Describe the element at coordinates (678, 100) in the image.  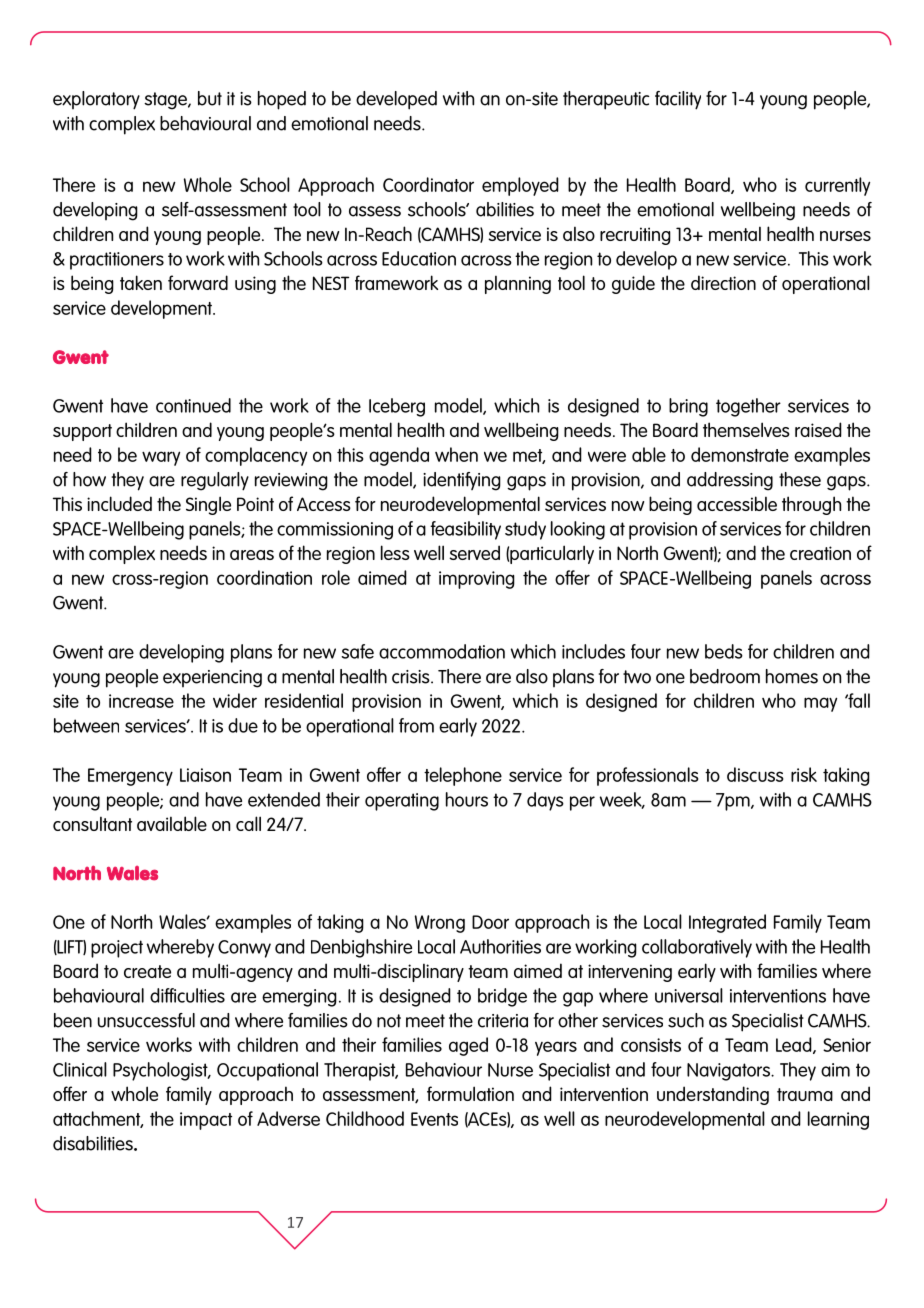
I see `facility` at that location.
